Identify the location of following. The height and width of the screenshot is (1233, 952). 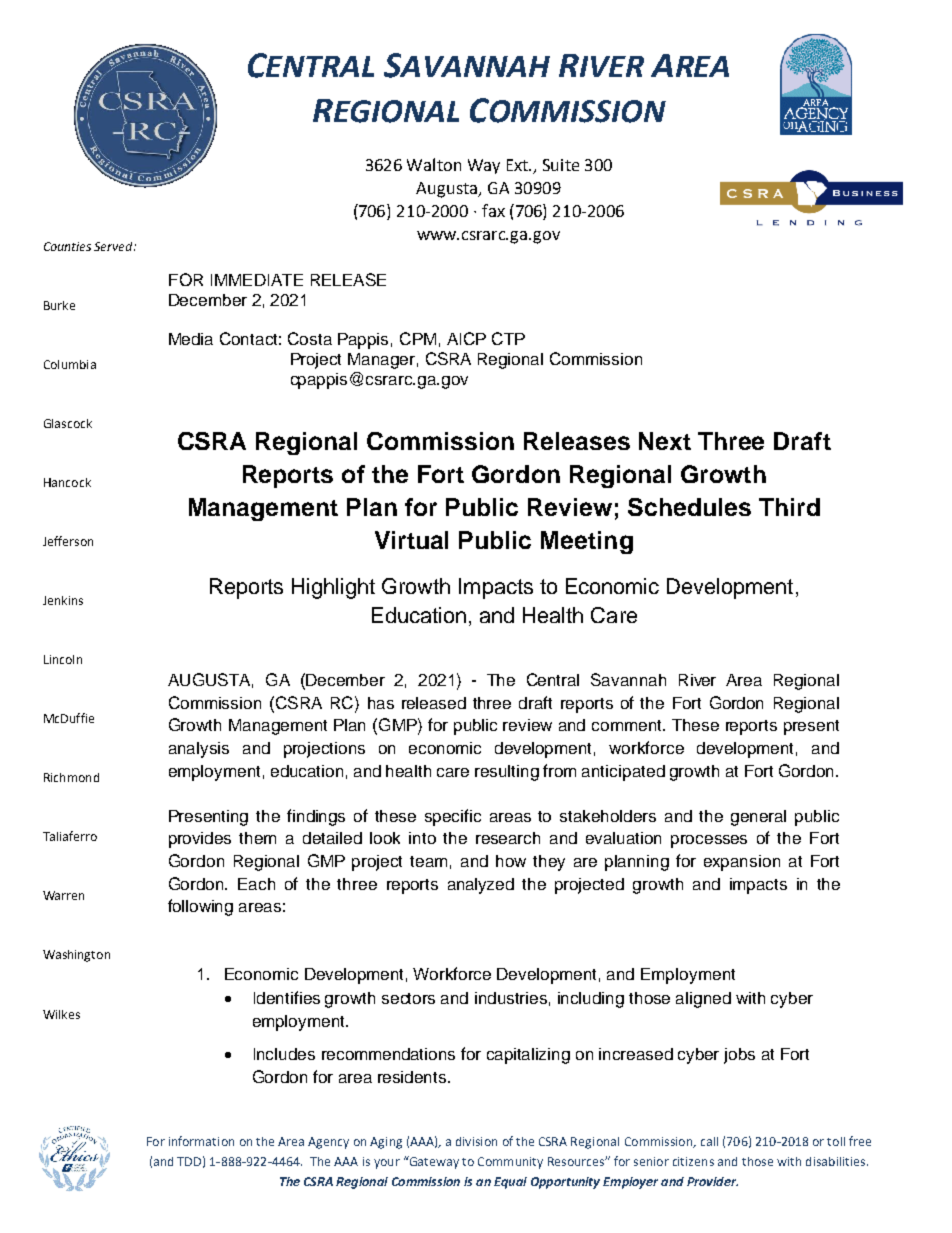
(200, 907).
